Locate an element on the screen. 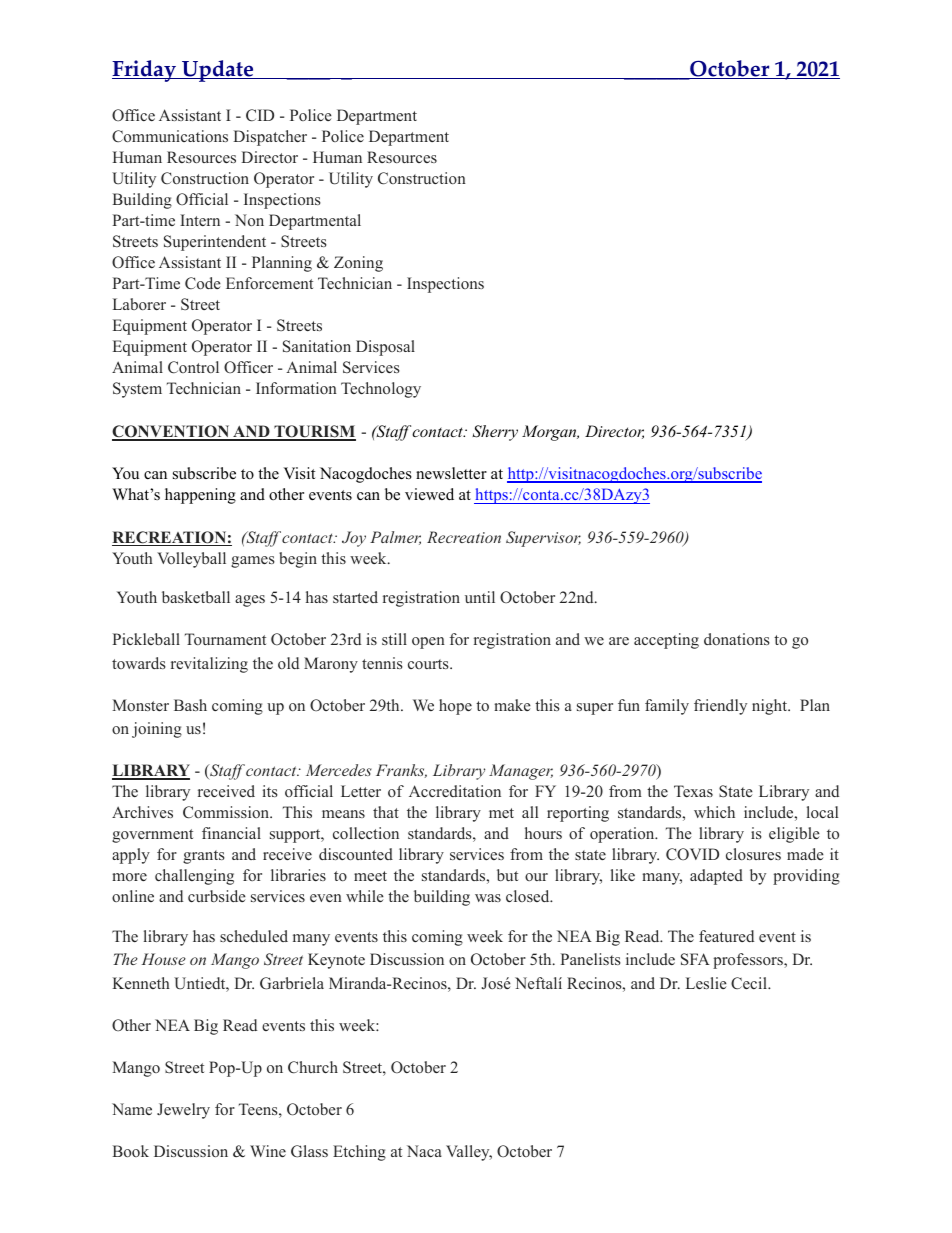 The width and height of the screenshot is (952, 1233). CONVENTION is located at coordinates (172, 433).
